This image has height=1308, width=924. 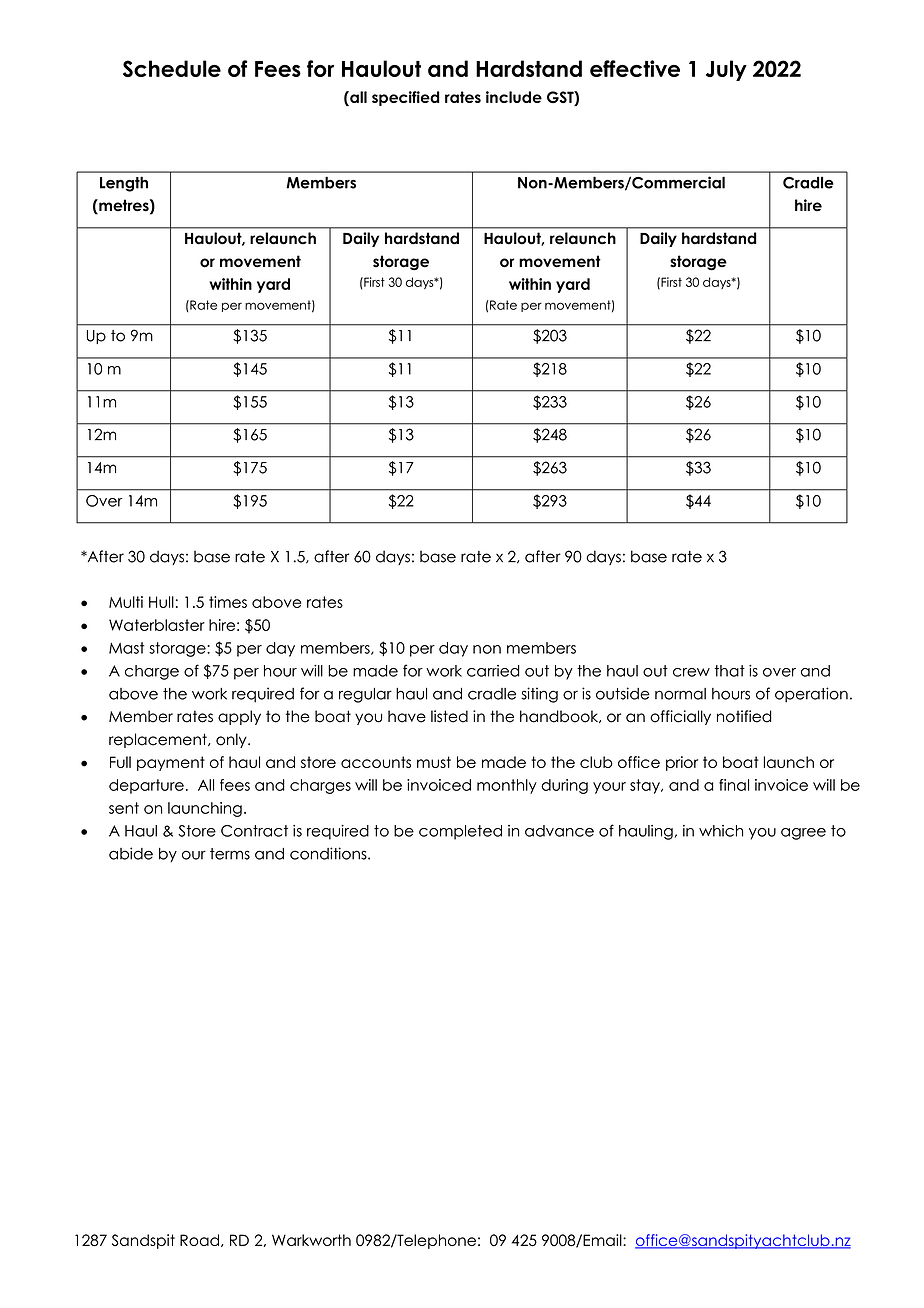 What do you see at coordinates (172, 68) in the image?
I see `Schedule` at bounding box center [172, 68].
